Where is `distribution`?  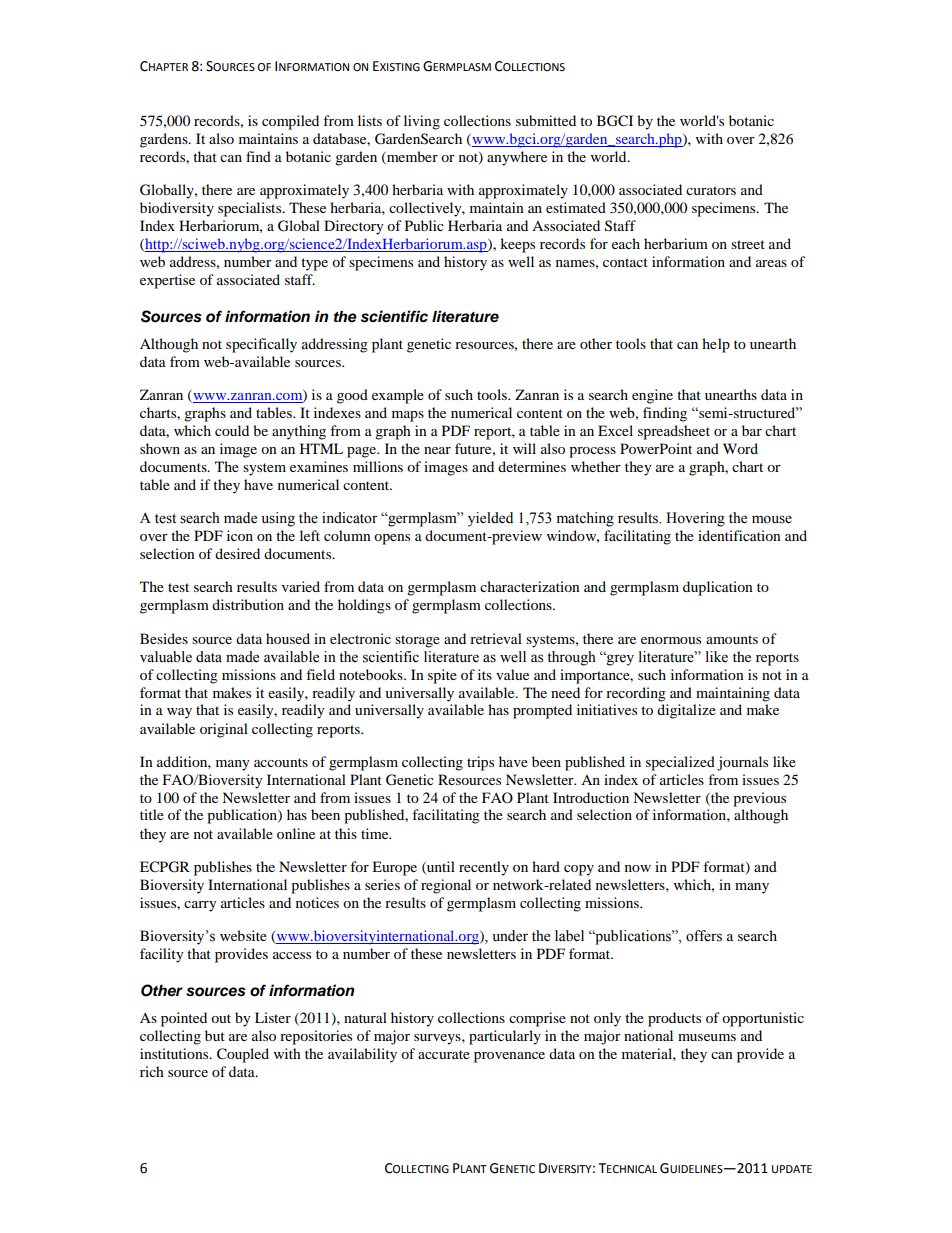 distribution is located at coordinates (248, 604).
